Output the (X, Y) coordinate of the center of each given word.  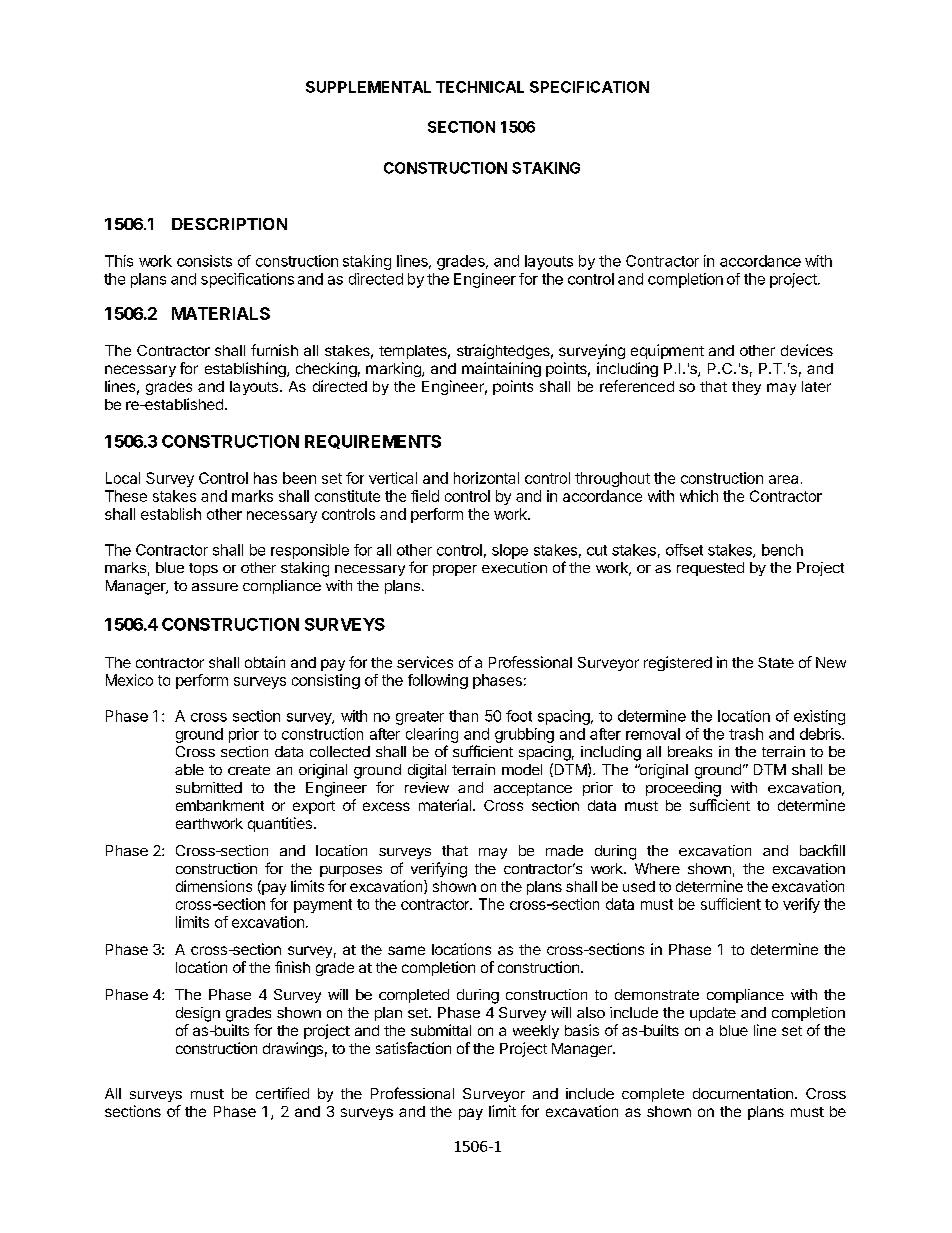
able (189, 769)
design (198, 1014)
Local (123, 478)
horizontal (486, 478)
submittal (441, 1030)
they (746, 388)
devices (807, 350)
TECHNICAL (480, 87)
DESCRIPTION (229, 224)
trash (746, 734)
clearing (432, 735)
